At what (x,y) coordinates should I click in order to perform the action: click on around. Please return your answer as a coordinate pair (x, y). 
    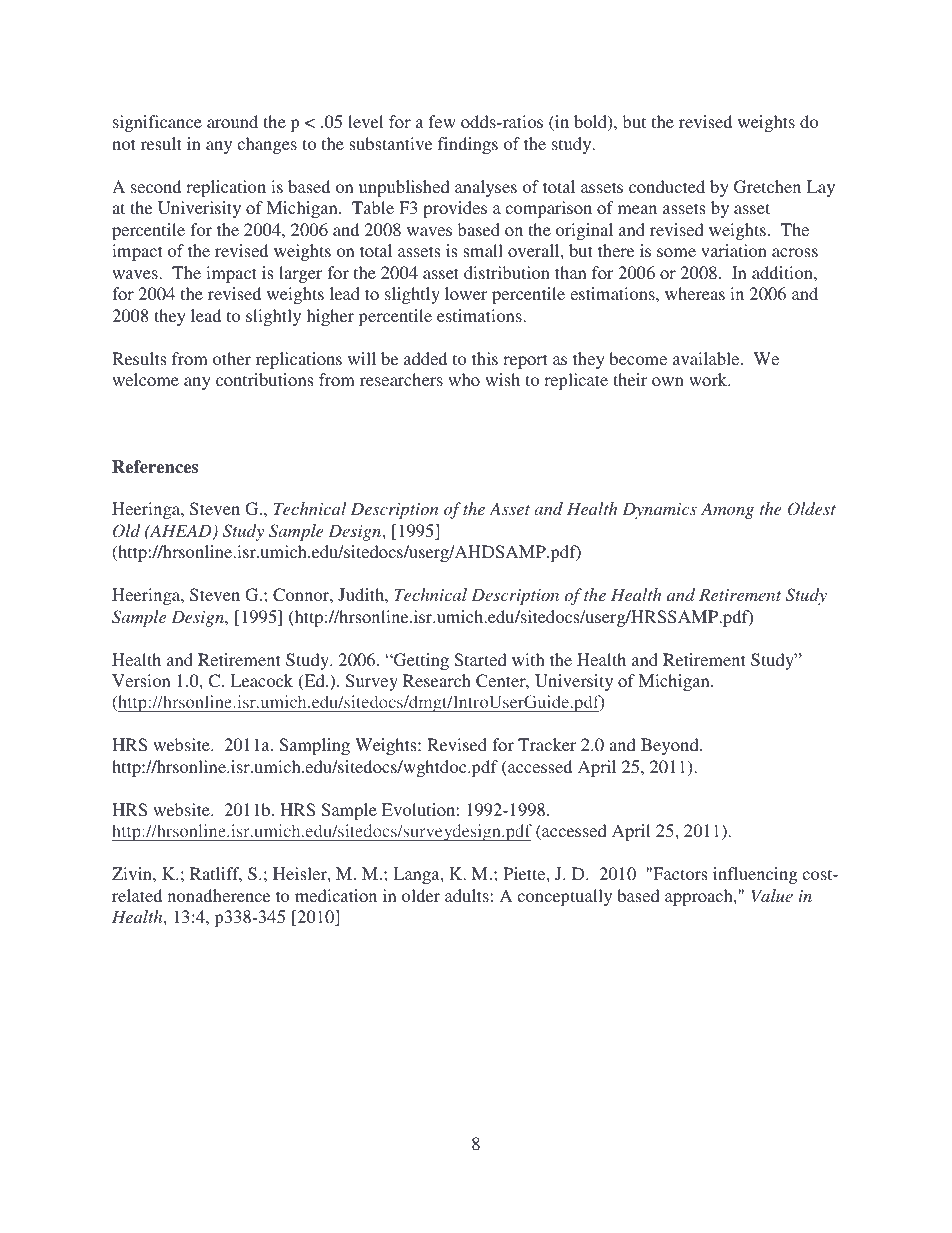
    Looking at the image, I should click on (232, 121).
